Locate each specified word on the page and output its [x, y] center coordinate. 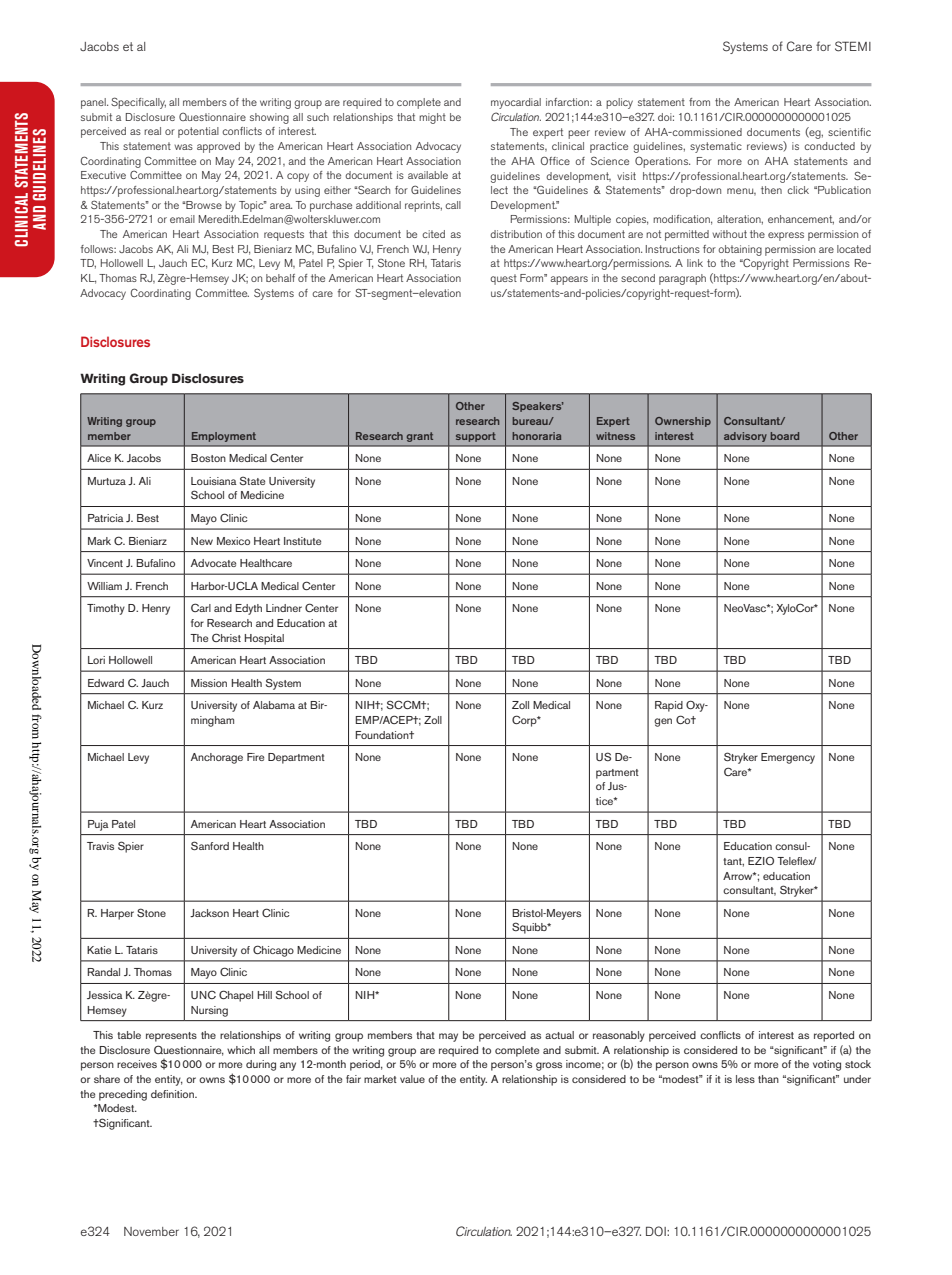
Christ [226, 637]
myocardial [516, 103]
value [412, 1079]
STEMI [853, 46]
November [151, 1231]
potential [198, 132]
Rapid [669, 706]
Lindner [284, 608]
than [768, 1079]
